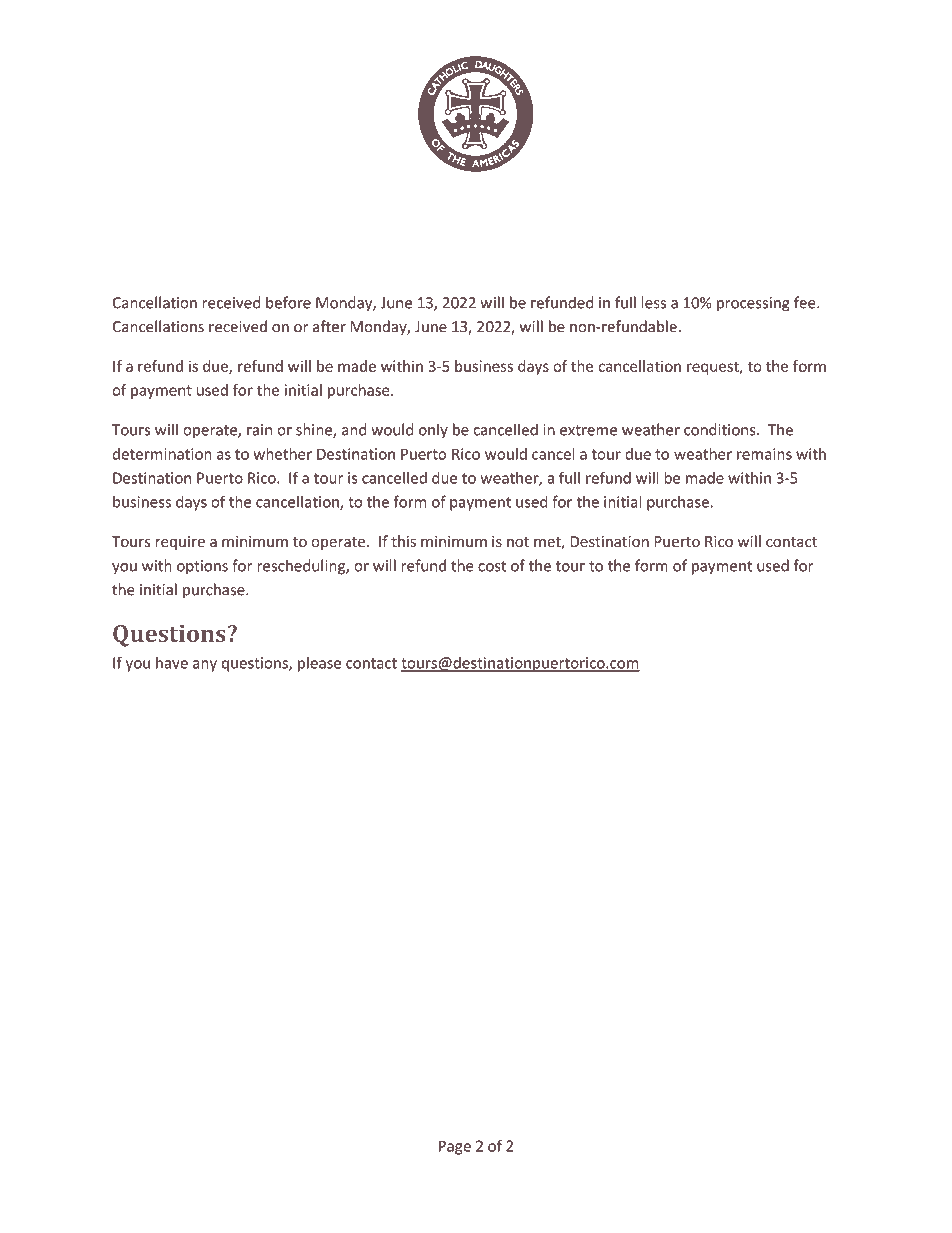 The width and height of the screenshot is (952, 1233). What do you see at coordinates (455, 1147) in the screenshot?
I see `Page` at bounding box center [455, 1147].
